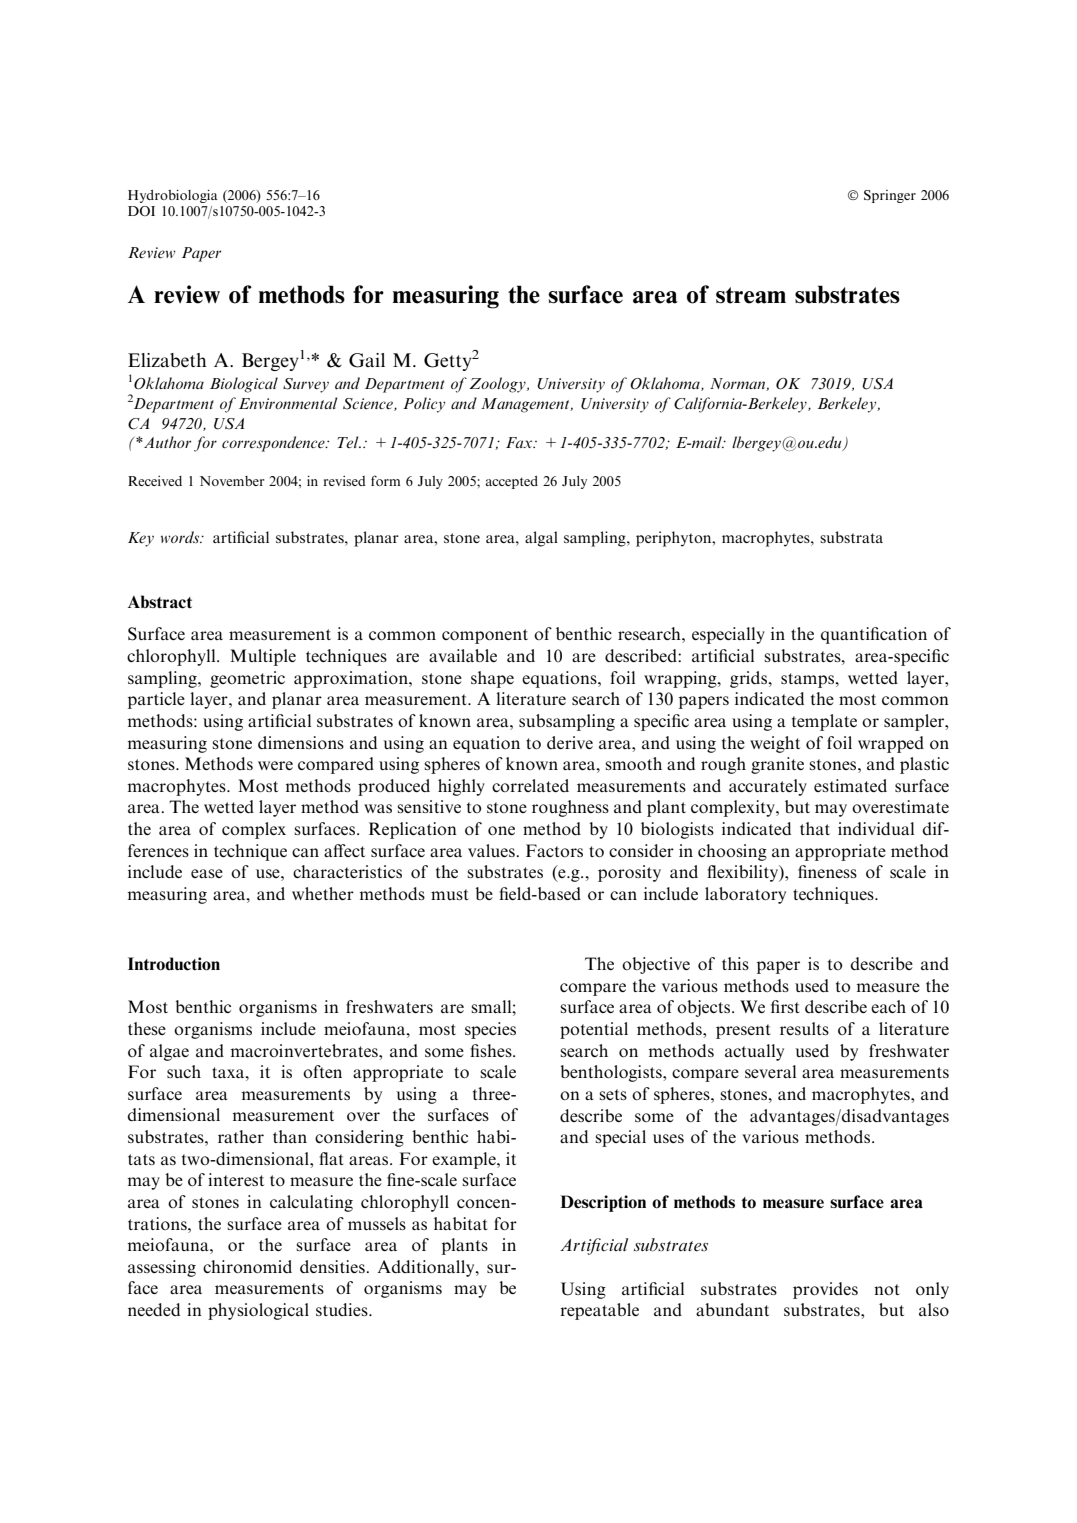 The height and width of the page is (1523, 1077). I want to click on Springer, so click(890, 196).
